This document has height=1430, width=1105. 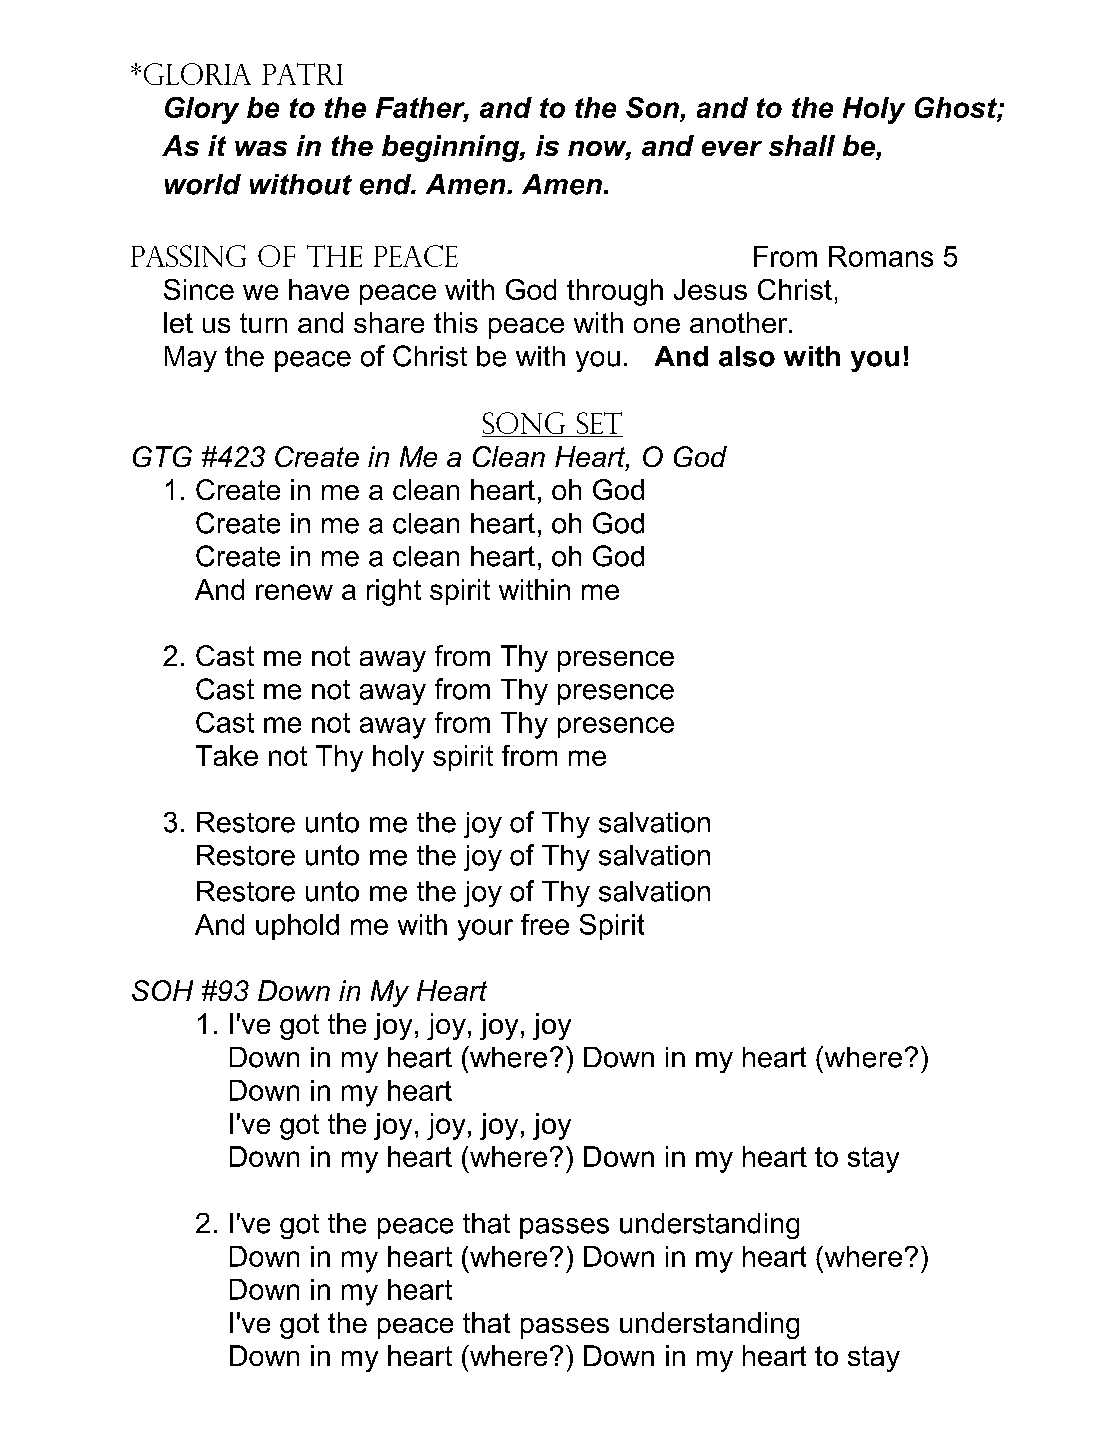 What do you see at coordinates (802, 145) in the document?
I see `shall` at bounding box center [802, 145].
